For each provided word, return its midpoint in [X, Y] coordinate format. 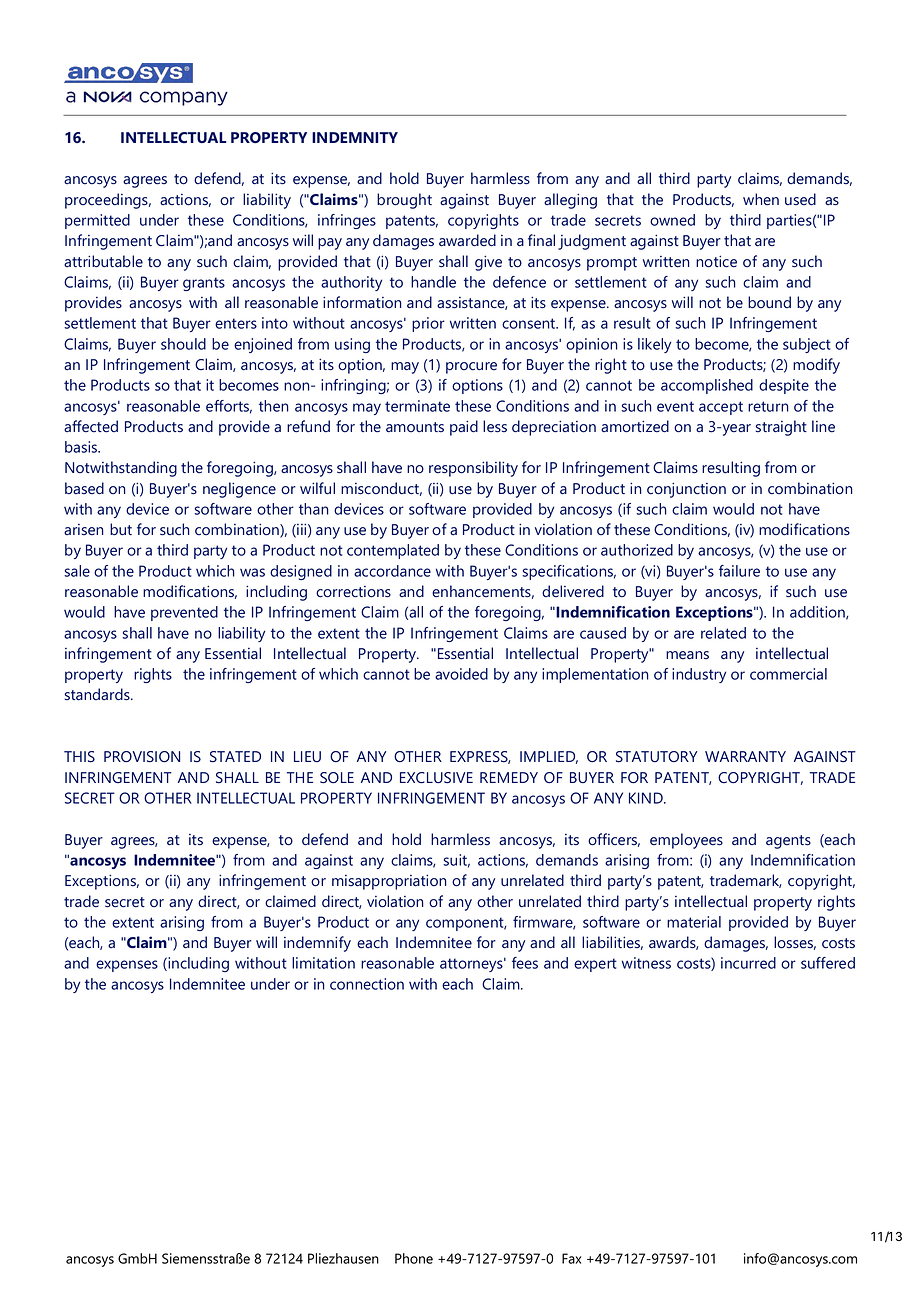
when [761, 199]
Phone [414, 1258]
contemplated [393, 551]
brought [404, 201]
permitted [97, 221]
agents [788, 842]
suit [456, 861]
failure [739, 571]
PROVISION [142, 757]
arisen [83, 530]
